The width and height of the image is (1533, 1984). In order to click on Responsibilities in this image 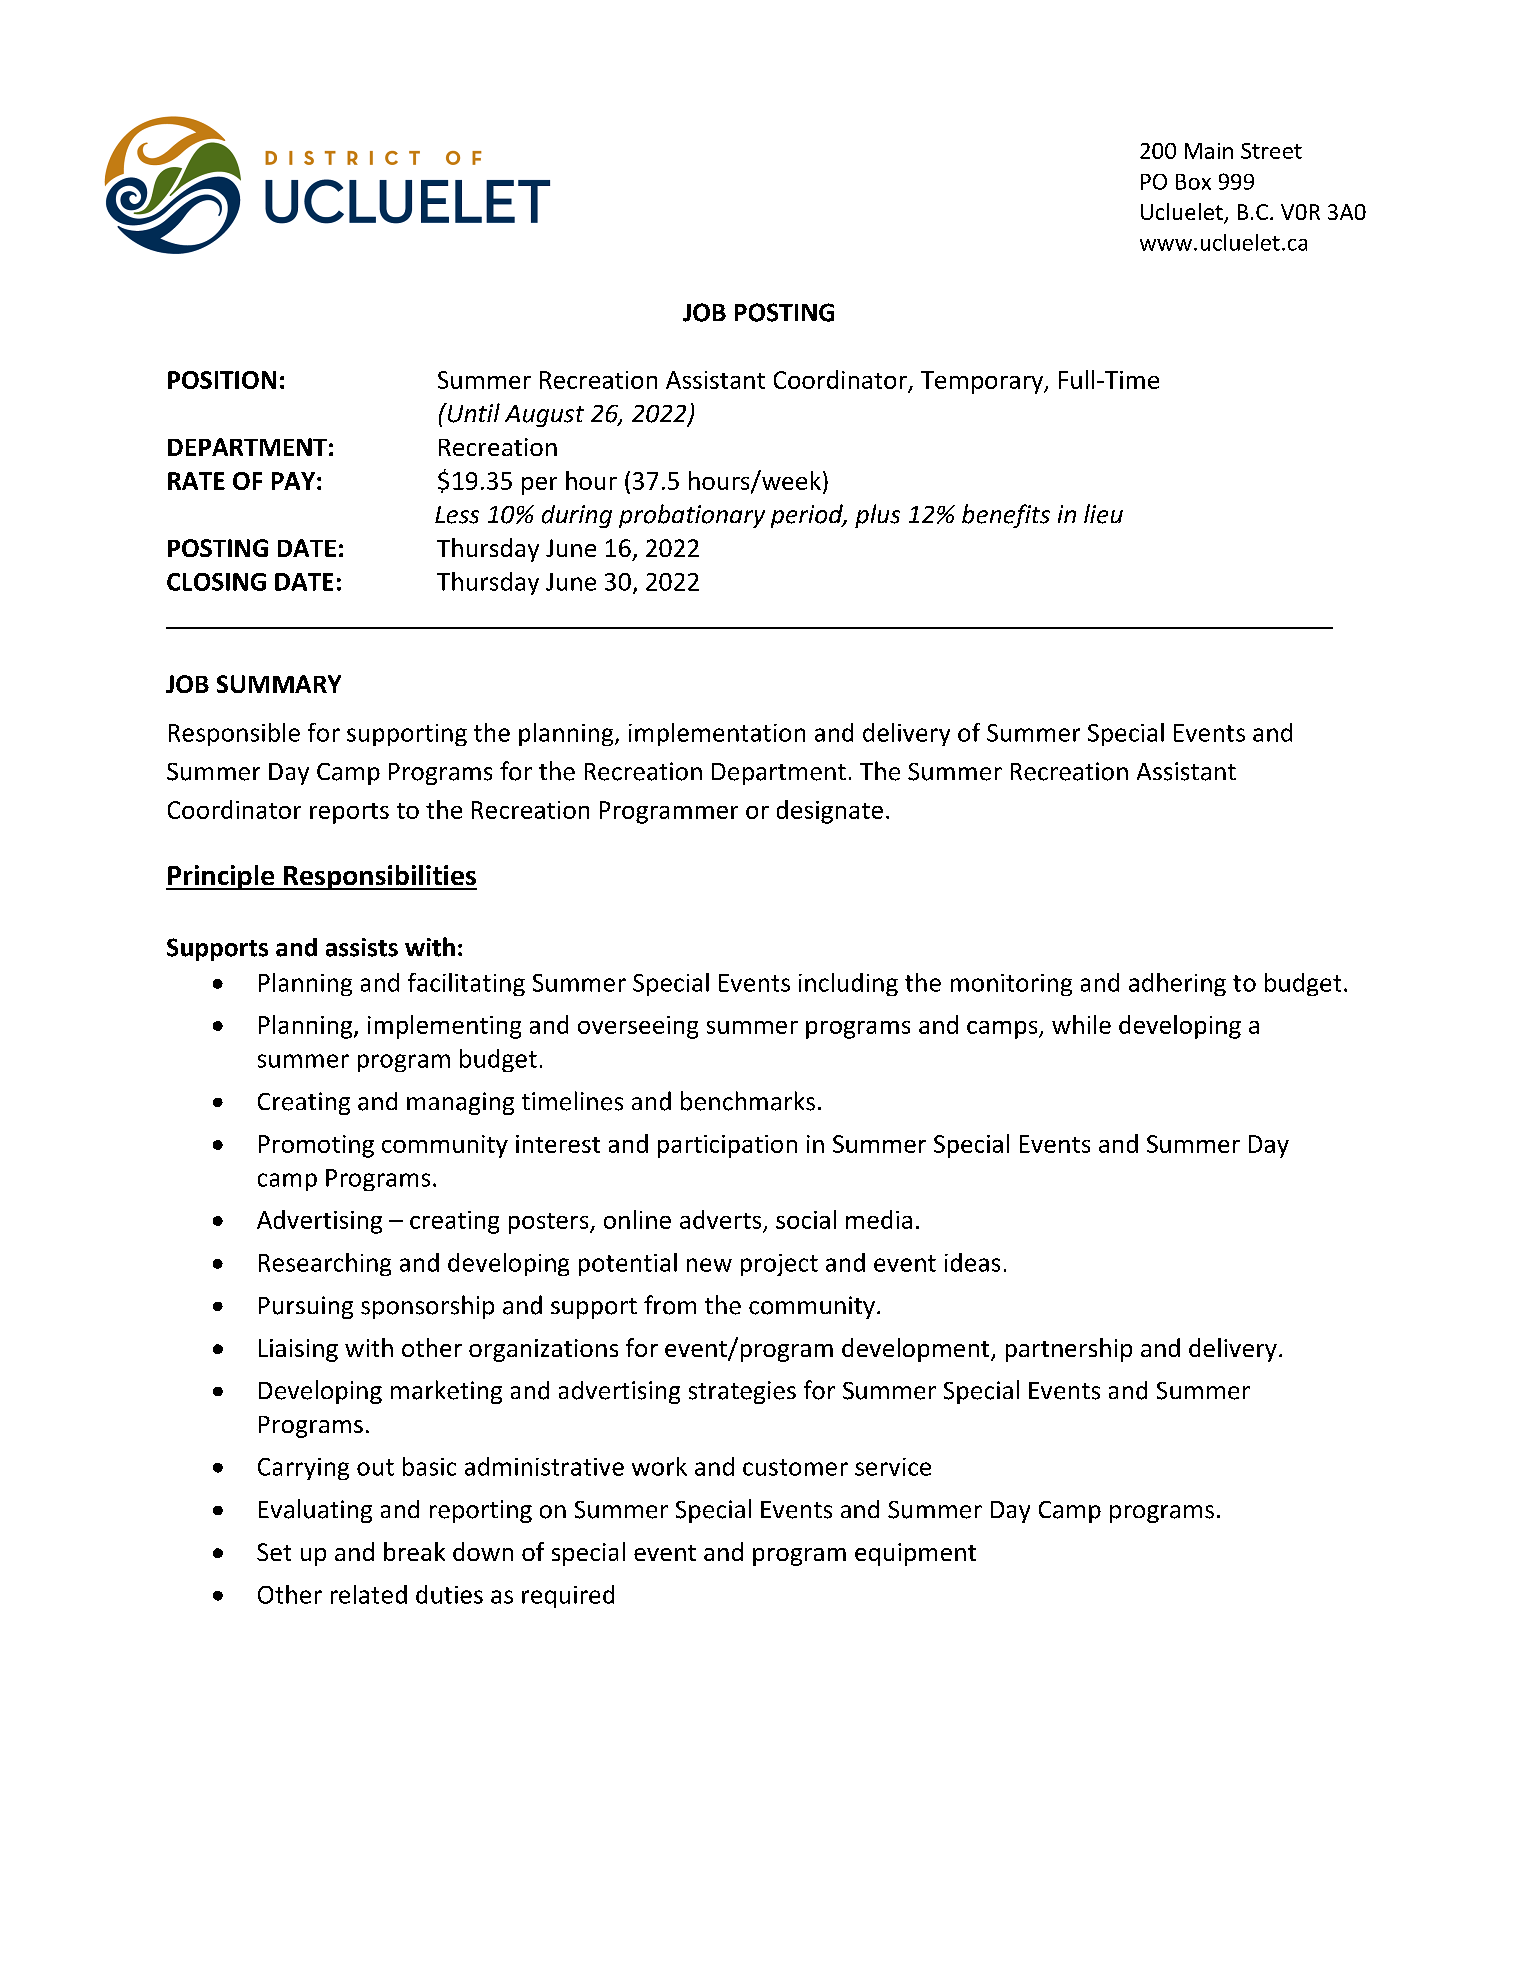, I will do `click(379, 877)`.
